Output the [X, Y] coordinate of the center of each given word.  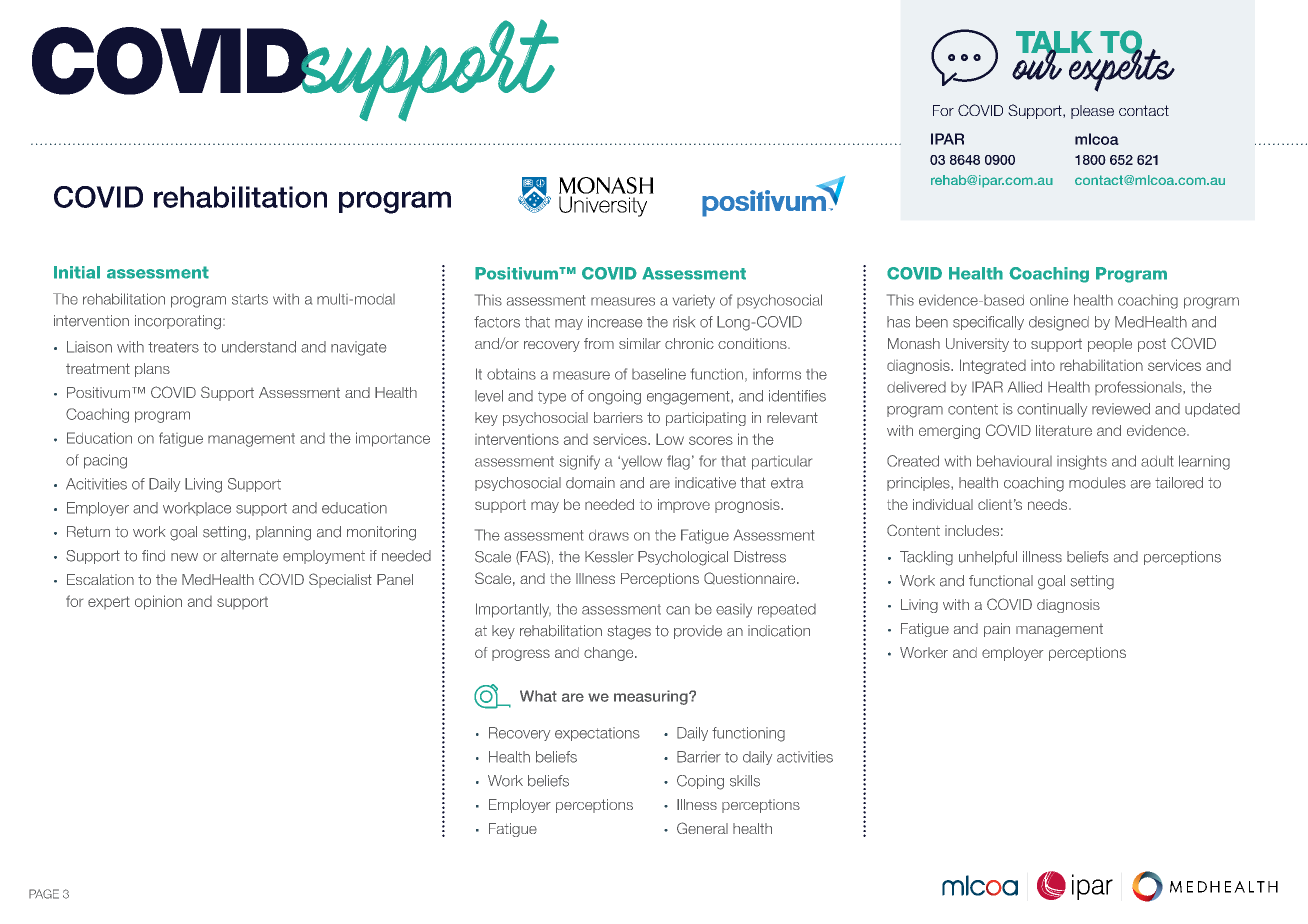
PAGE [44, 894]
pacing [105, 461]
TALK [1054, 43]
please [1092, 112]
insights [1082, 462]
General [702, 828]
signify [579, 462]
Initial [77, 272]
